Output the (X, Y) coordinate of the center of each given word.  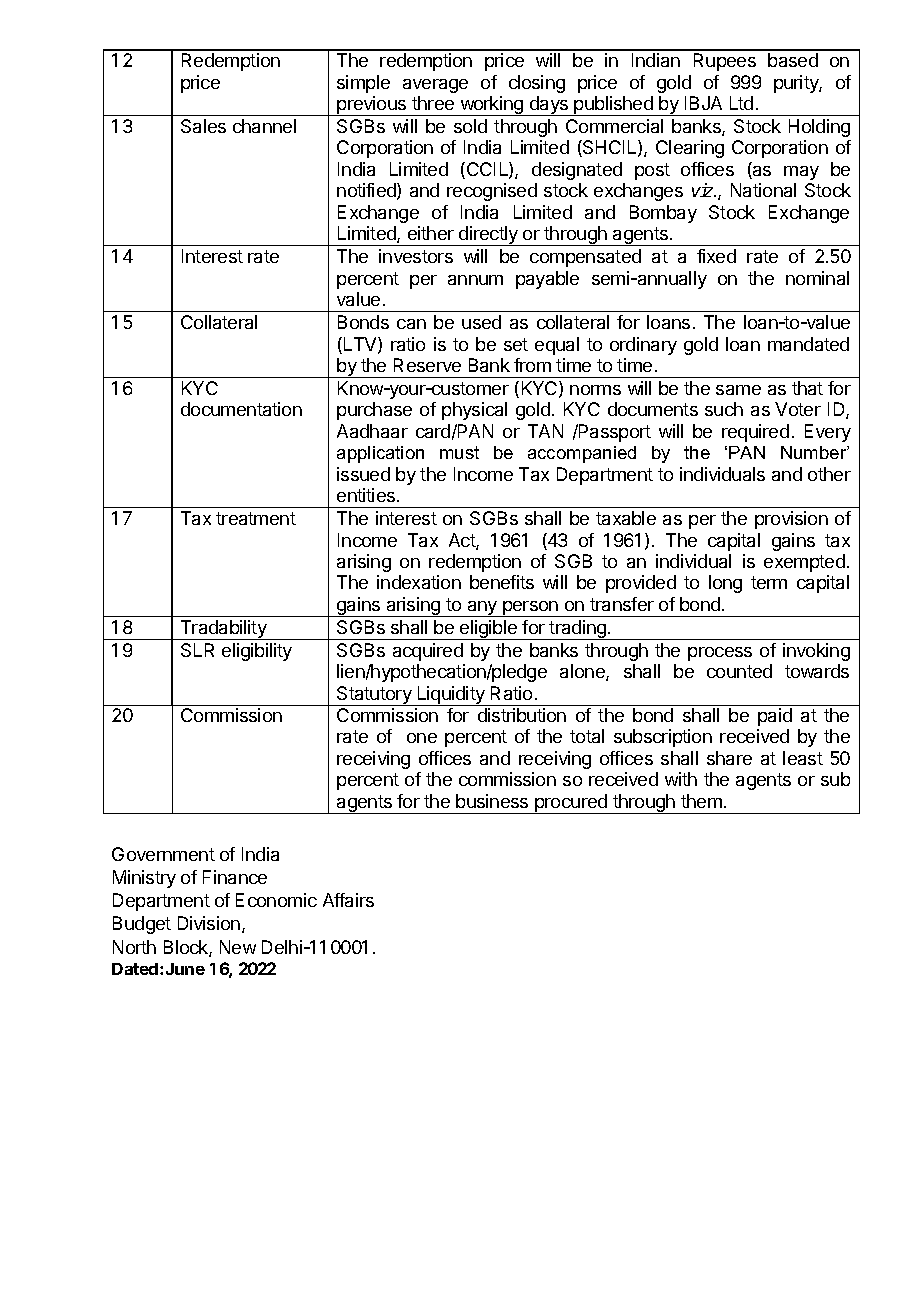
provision (791, 520)
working (491, 106)
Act (463, 541)
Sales (203, 126)
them (701, 801)
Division (209, 923)
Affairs (348, 900)
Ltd (741, 103)
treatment (256, 518)
